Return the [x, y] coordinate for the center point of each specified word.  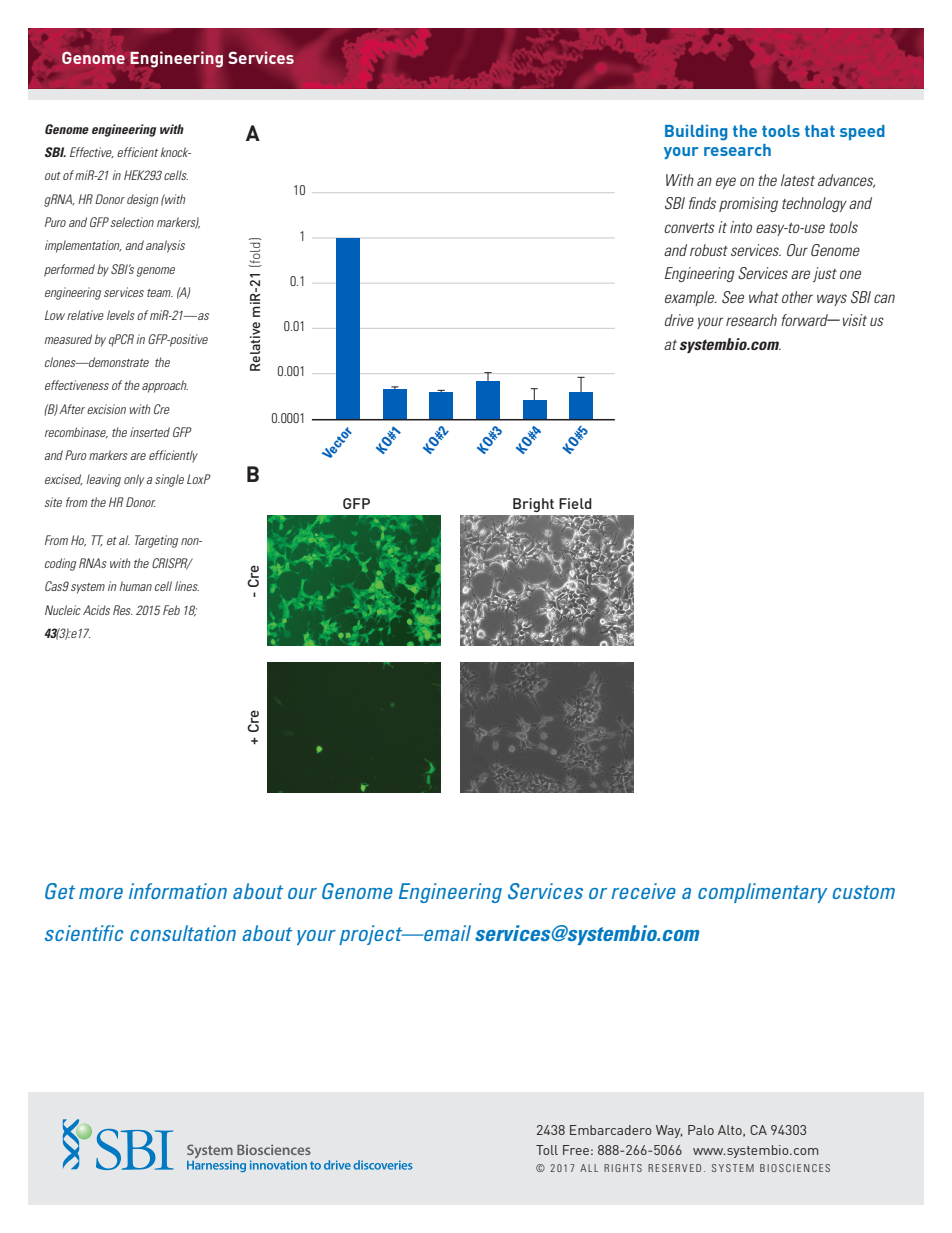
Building [696, 133]
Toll [547, 1150]
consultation [183, 933]
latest [798, 180]
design [143, 200]
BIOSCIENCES [795, 1168]
